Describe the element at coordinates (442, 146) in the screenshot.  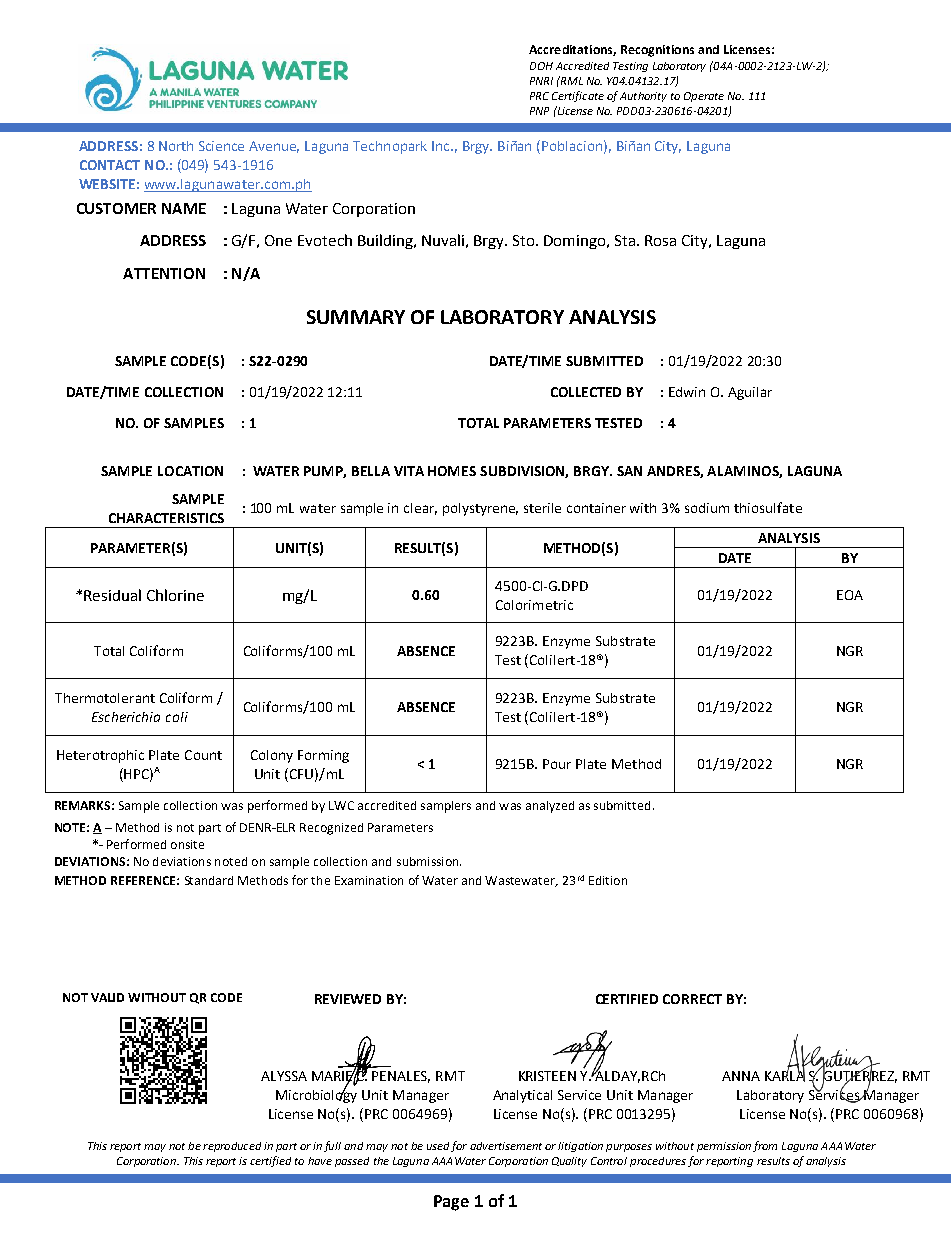
I see `Inc` at that location.
